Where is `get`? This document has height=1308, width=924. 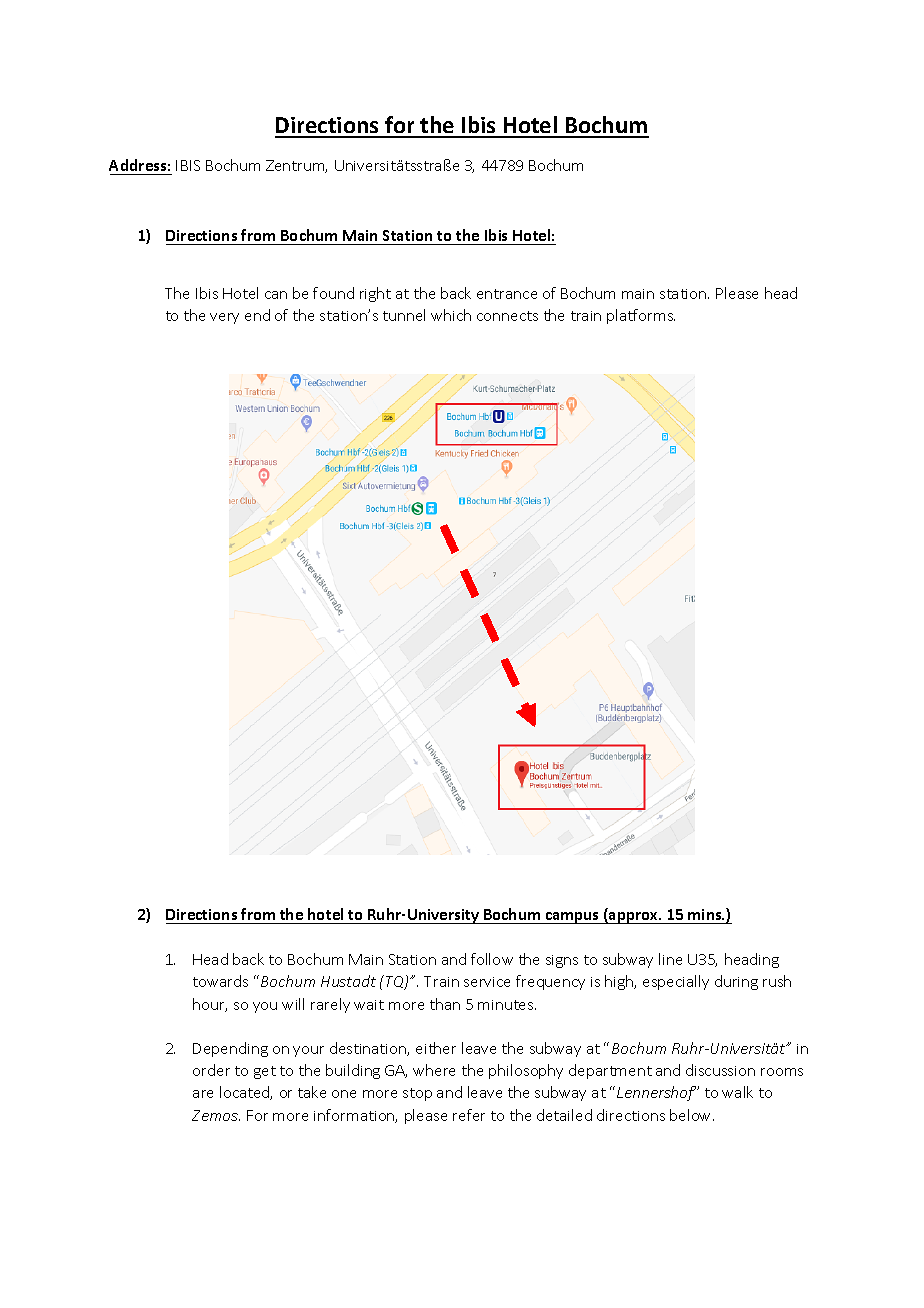
get is located at coordinates (265, 1072).
